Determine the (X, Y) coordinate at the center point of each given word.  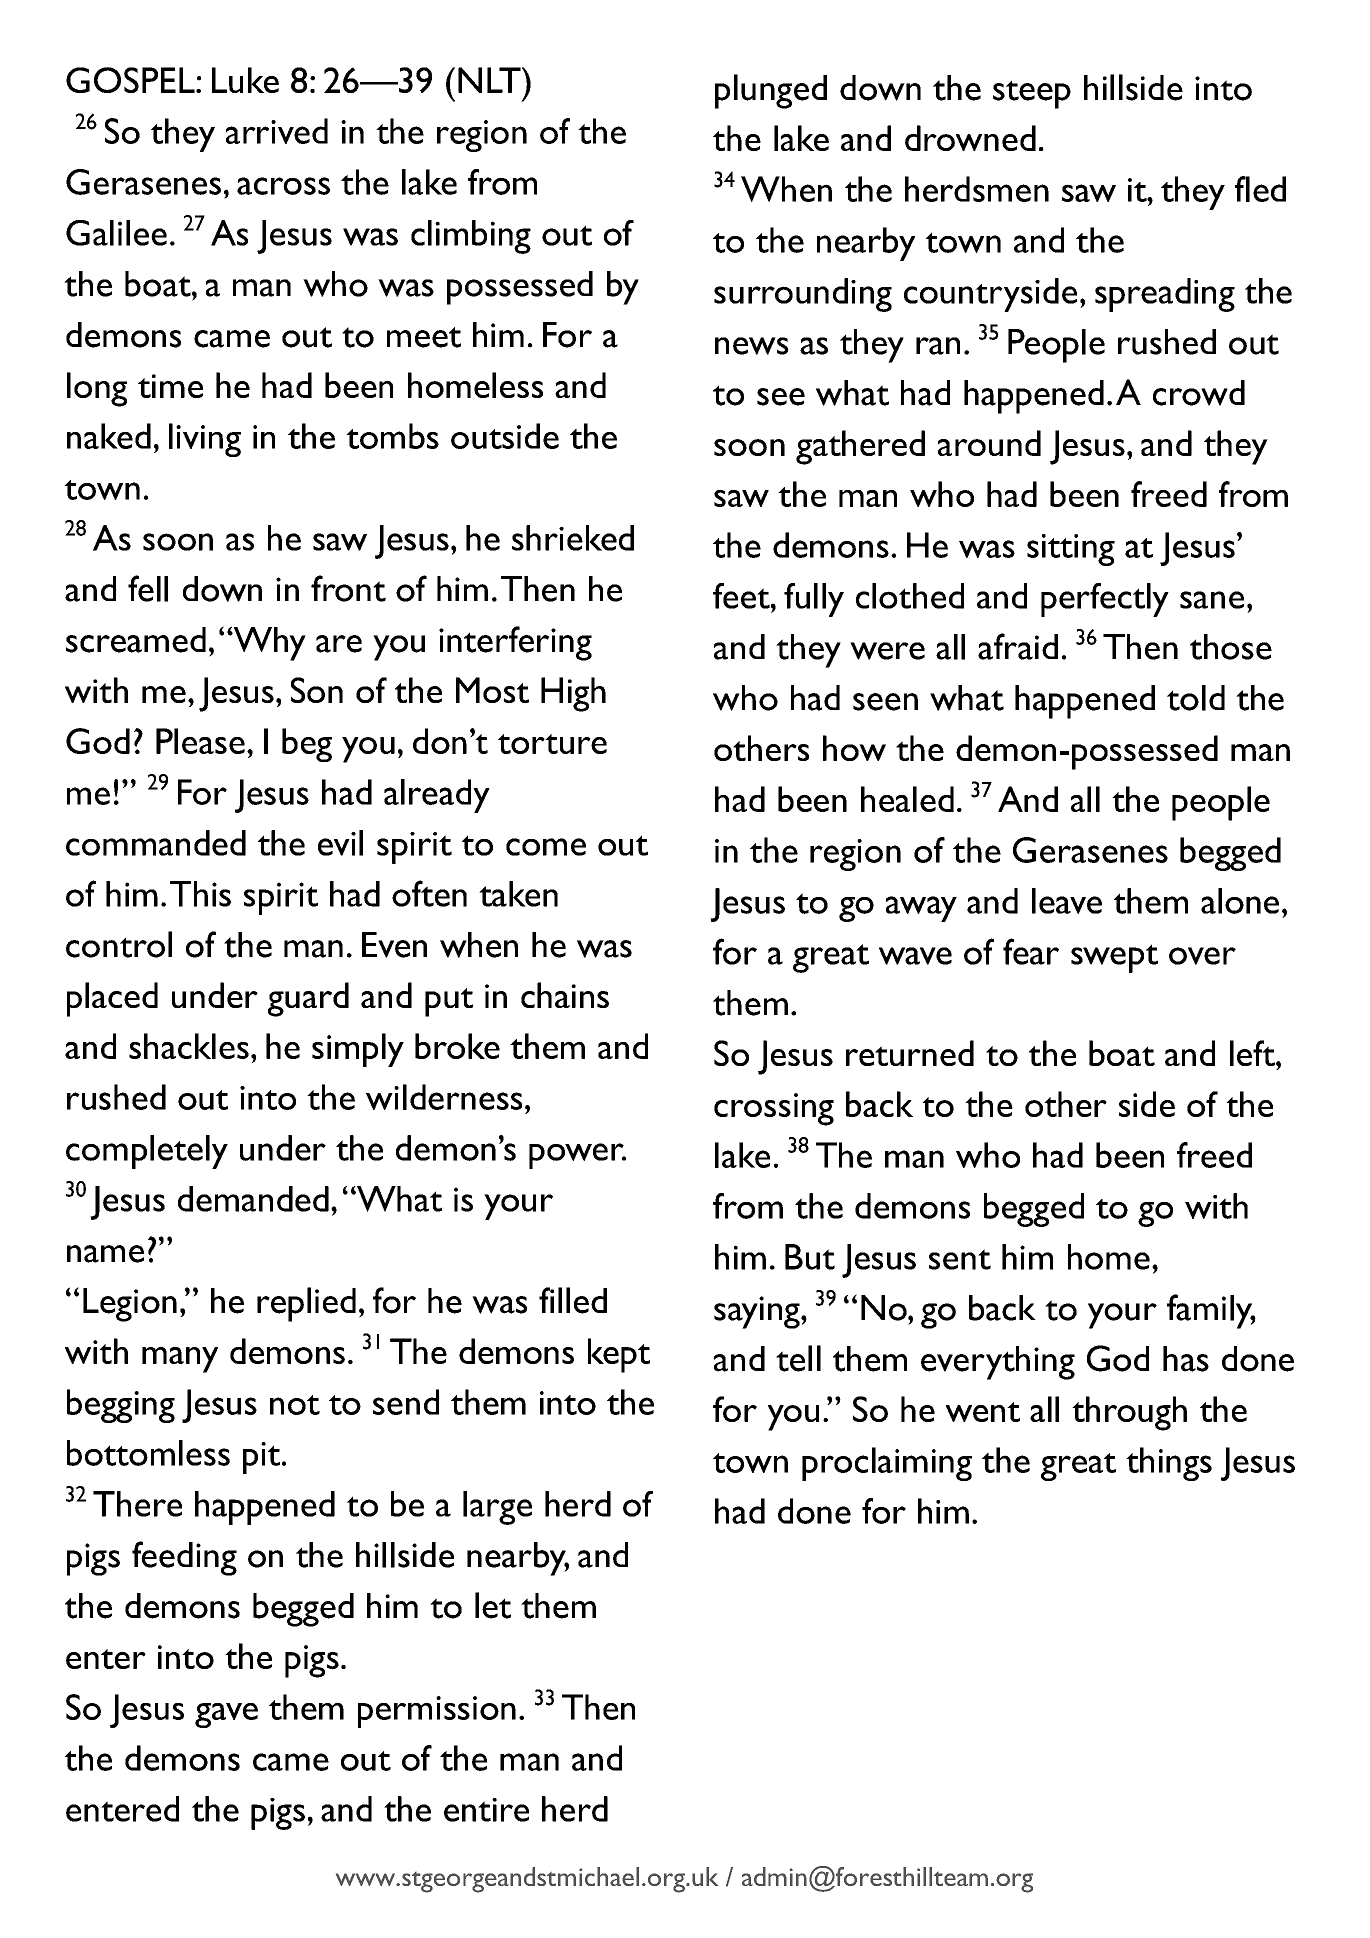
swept (1114, 958)
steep (1032, 94)
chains (565, 995)
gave (226, 1715)
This (200, 894)
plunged (771, 91)
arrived (277, 131)
